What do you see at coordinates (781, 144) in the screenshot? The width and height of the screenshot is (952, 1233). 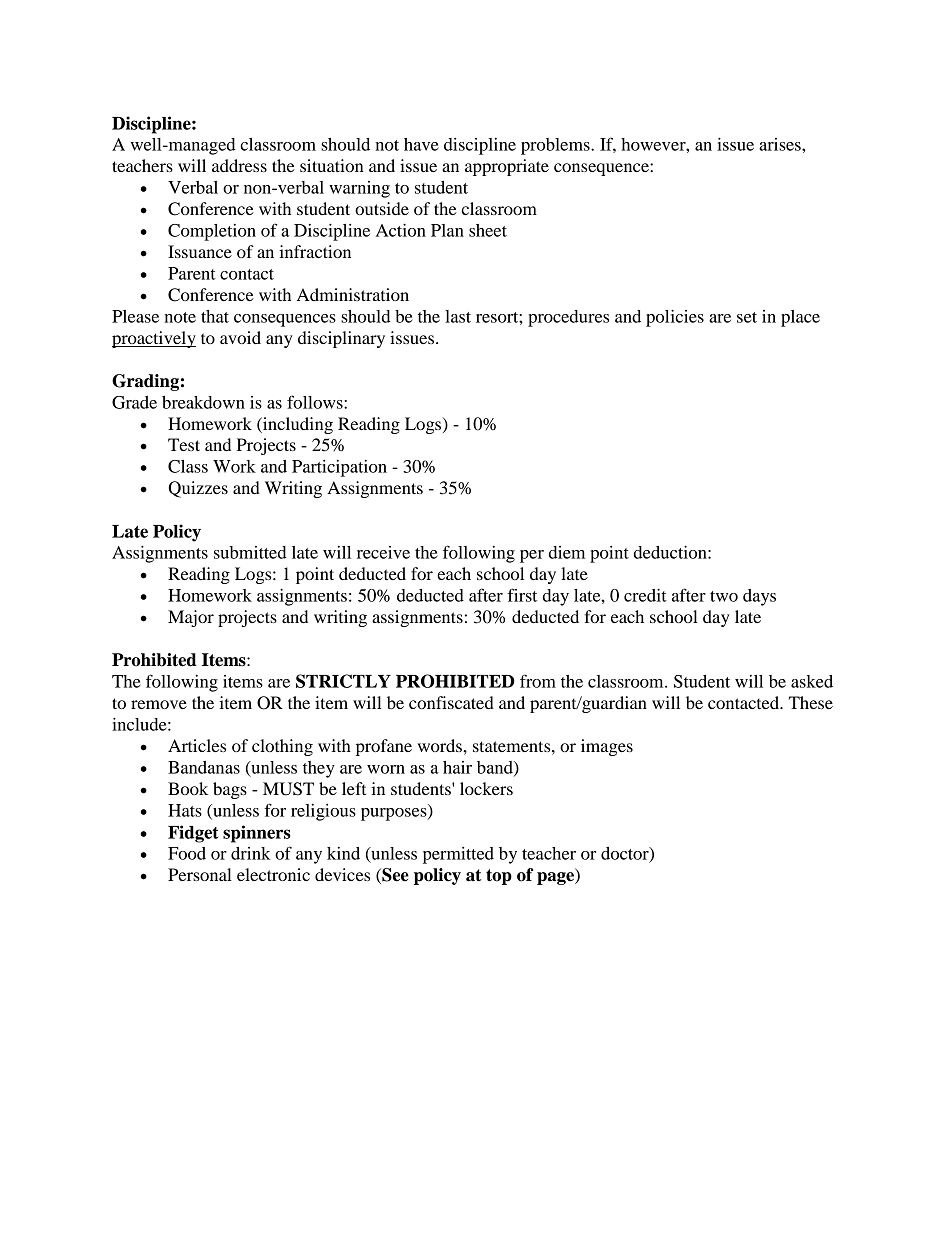 I see `arises` at bounding box center [781, 144].
